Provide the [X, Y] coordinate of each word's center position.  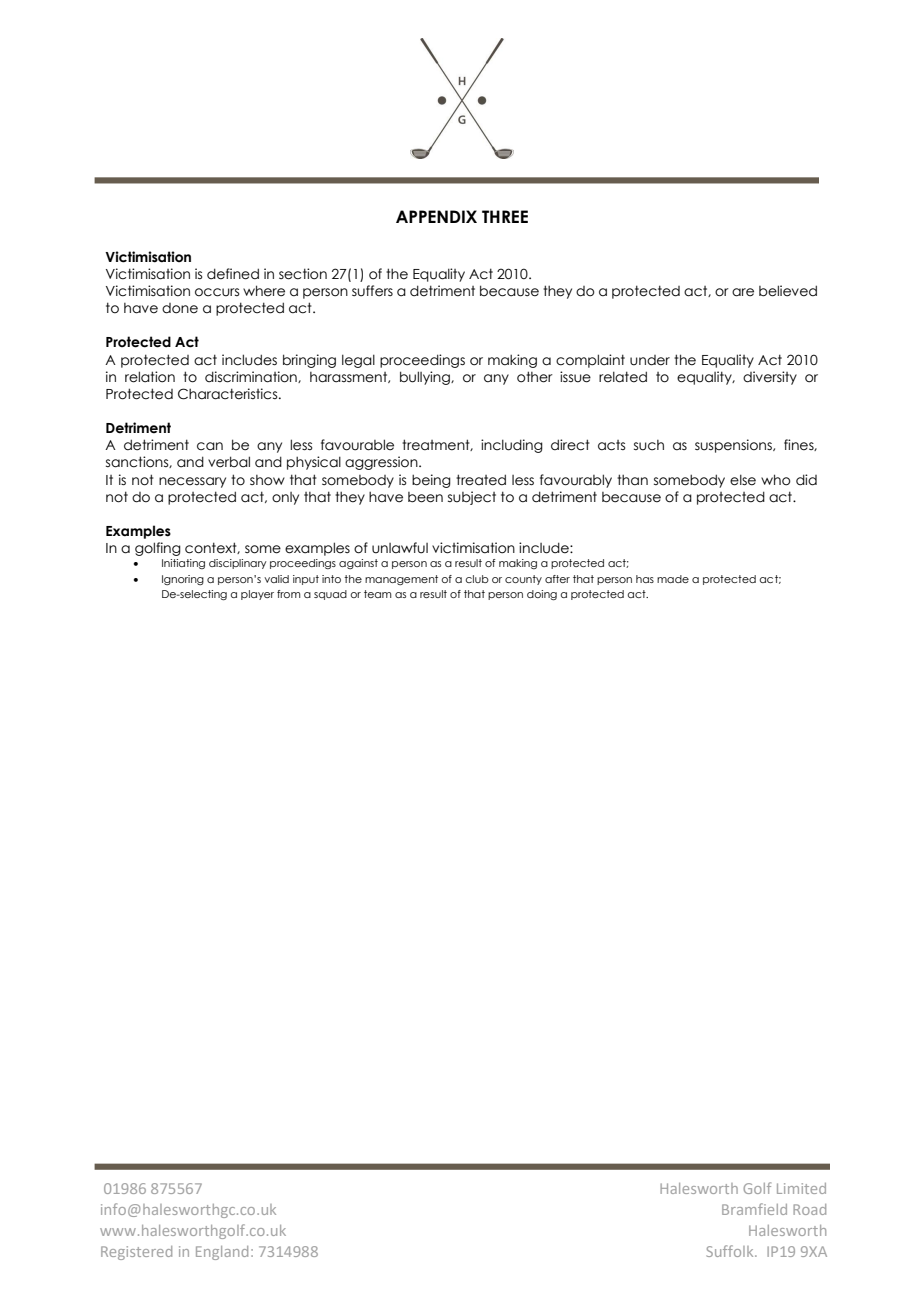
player [257, 595]
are [743, 292]
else [743, 480]
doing [542, 595]
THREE [505, 216]
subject [472, 498]
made [673, 579]
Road [809, 1209]
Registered [136, 1253]
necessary [192, 482]
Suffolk [731, 1251]
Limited [801, 1188]
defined [233, 274]
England [222, 1253]
